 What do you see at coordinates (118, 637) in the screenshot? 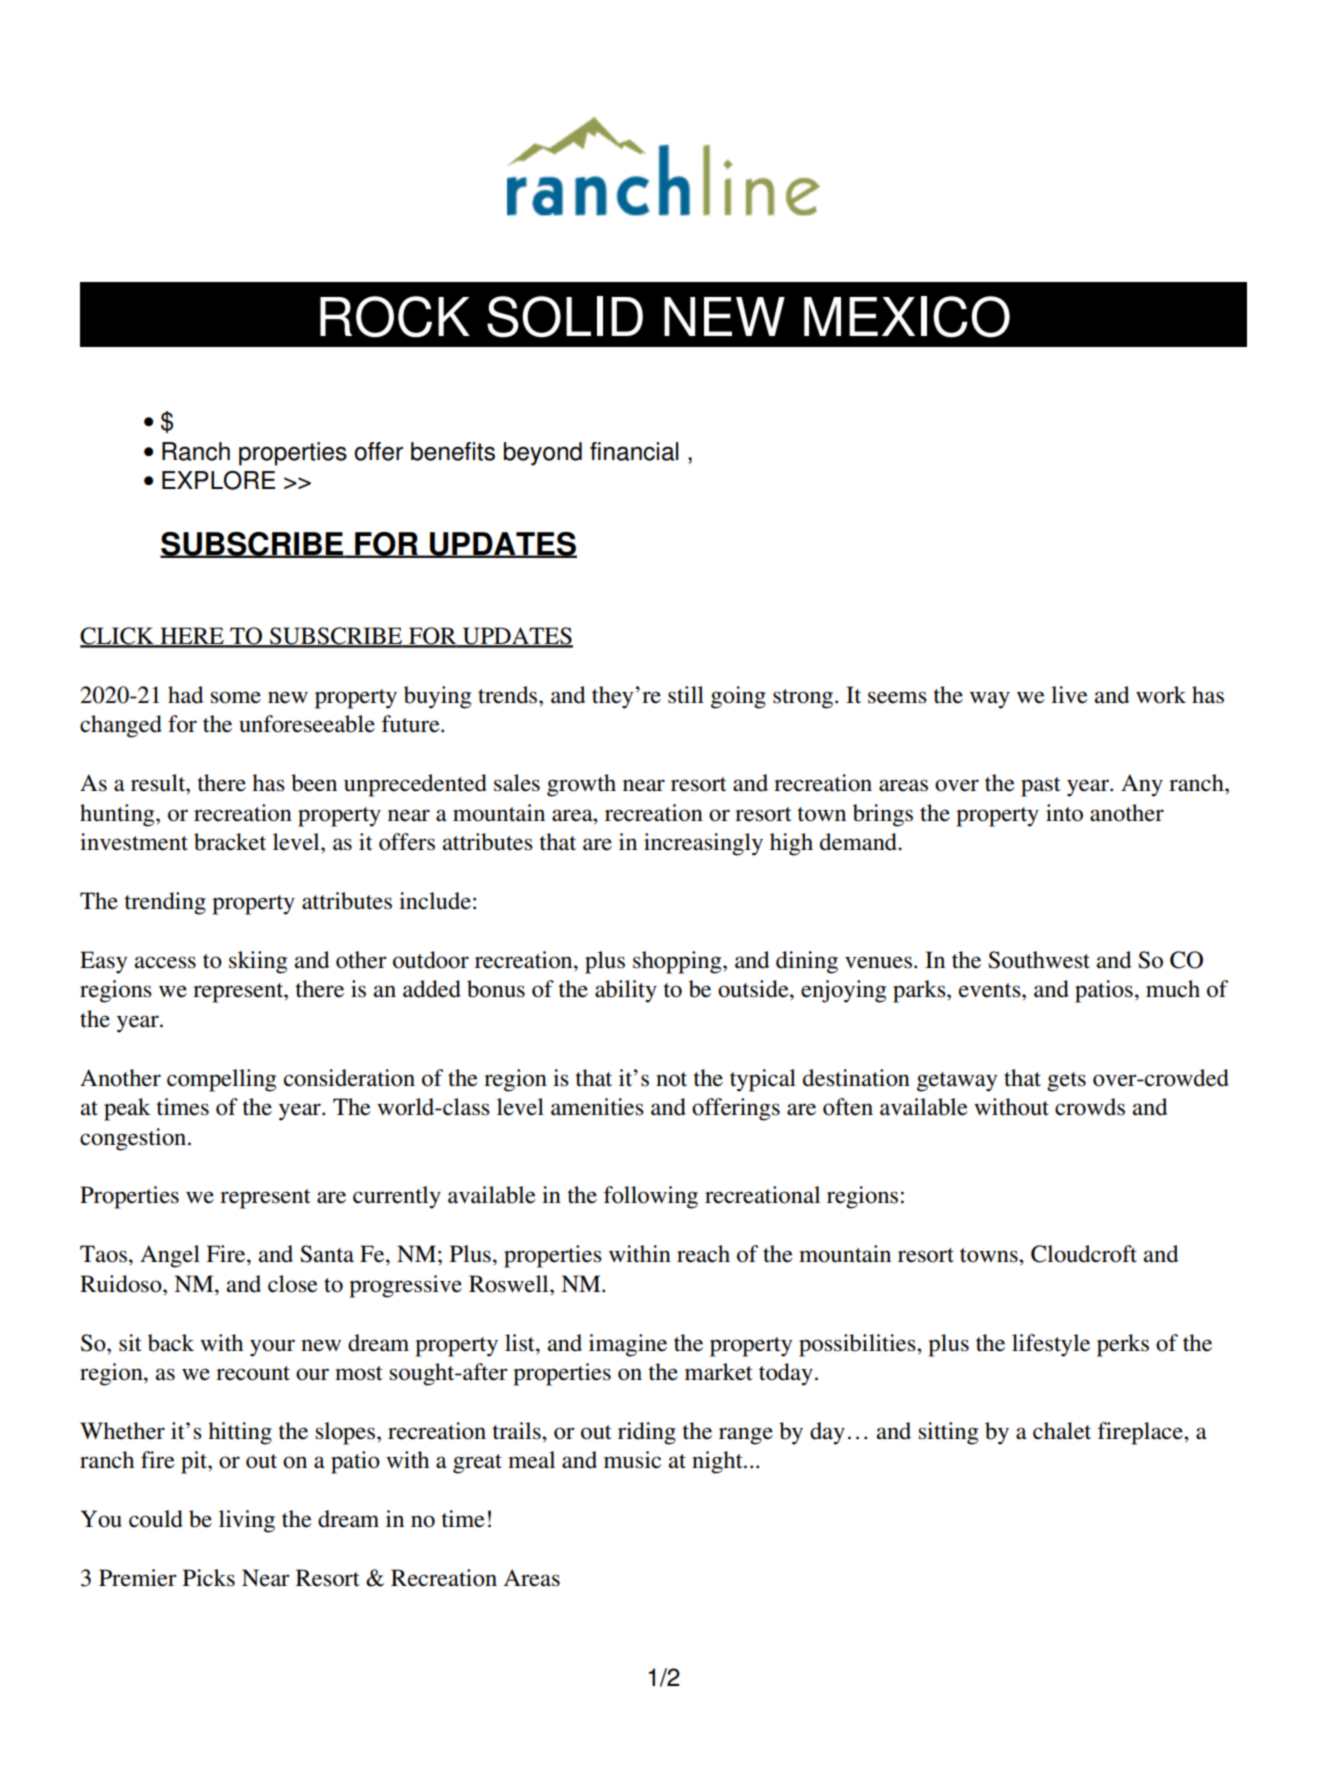
I see `CLICK` at bounding box center [118, 637].
